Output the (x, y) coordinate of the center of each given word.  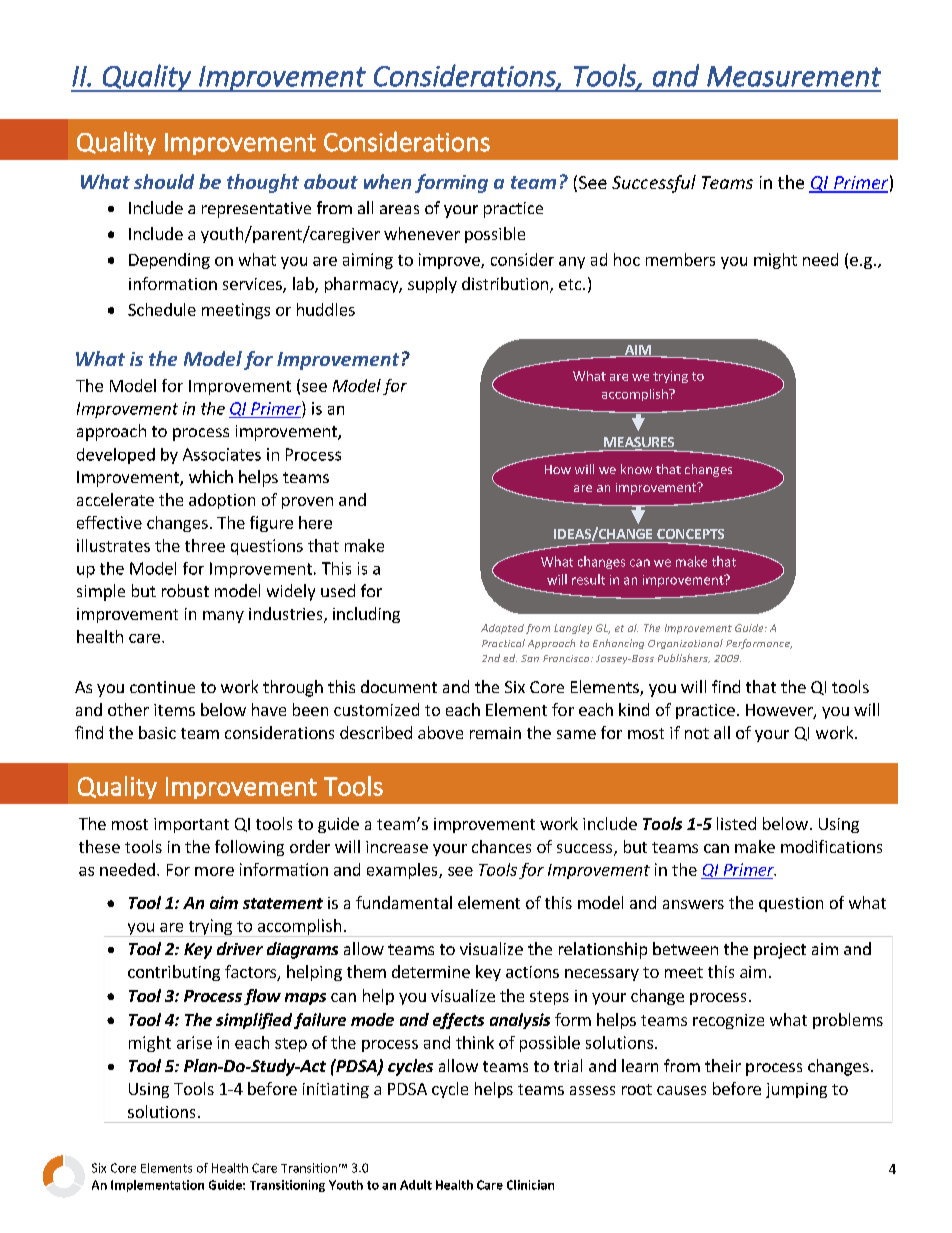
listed (736, 823)
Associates (222, 454)
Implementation (157, 1186)
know (636, 469)
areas (399, 209)
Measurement (794, 76)
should (164, 181)
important (191, 825)
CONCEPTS (690, 534)
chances (501, 846)
